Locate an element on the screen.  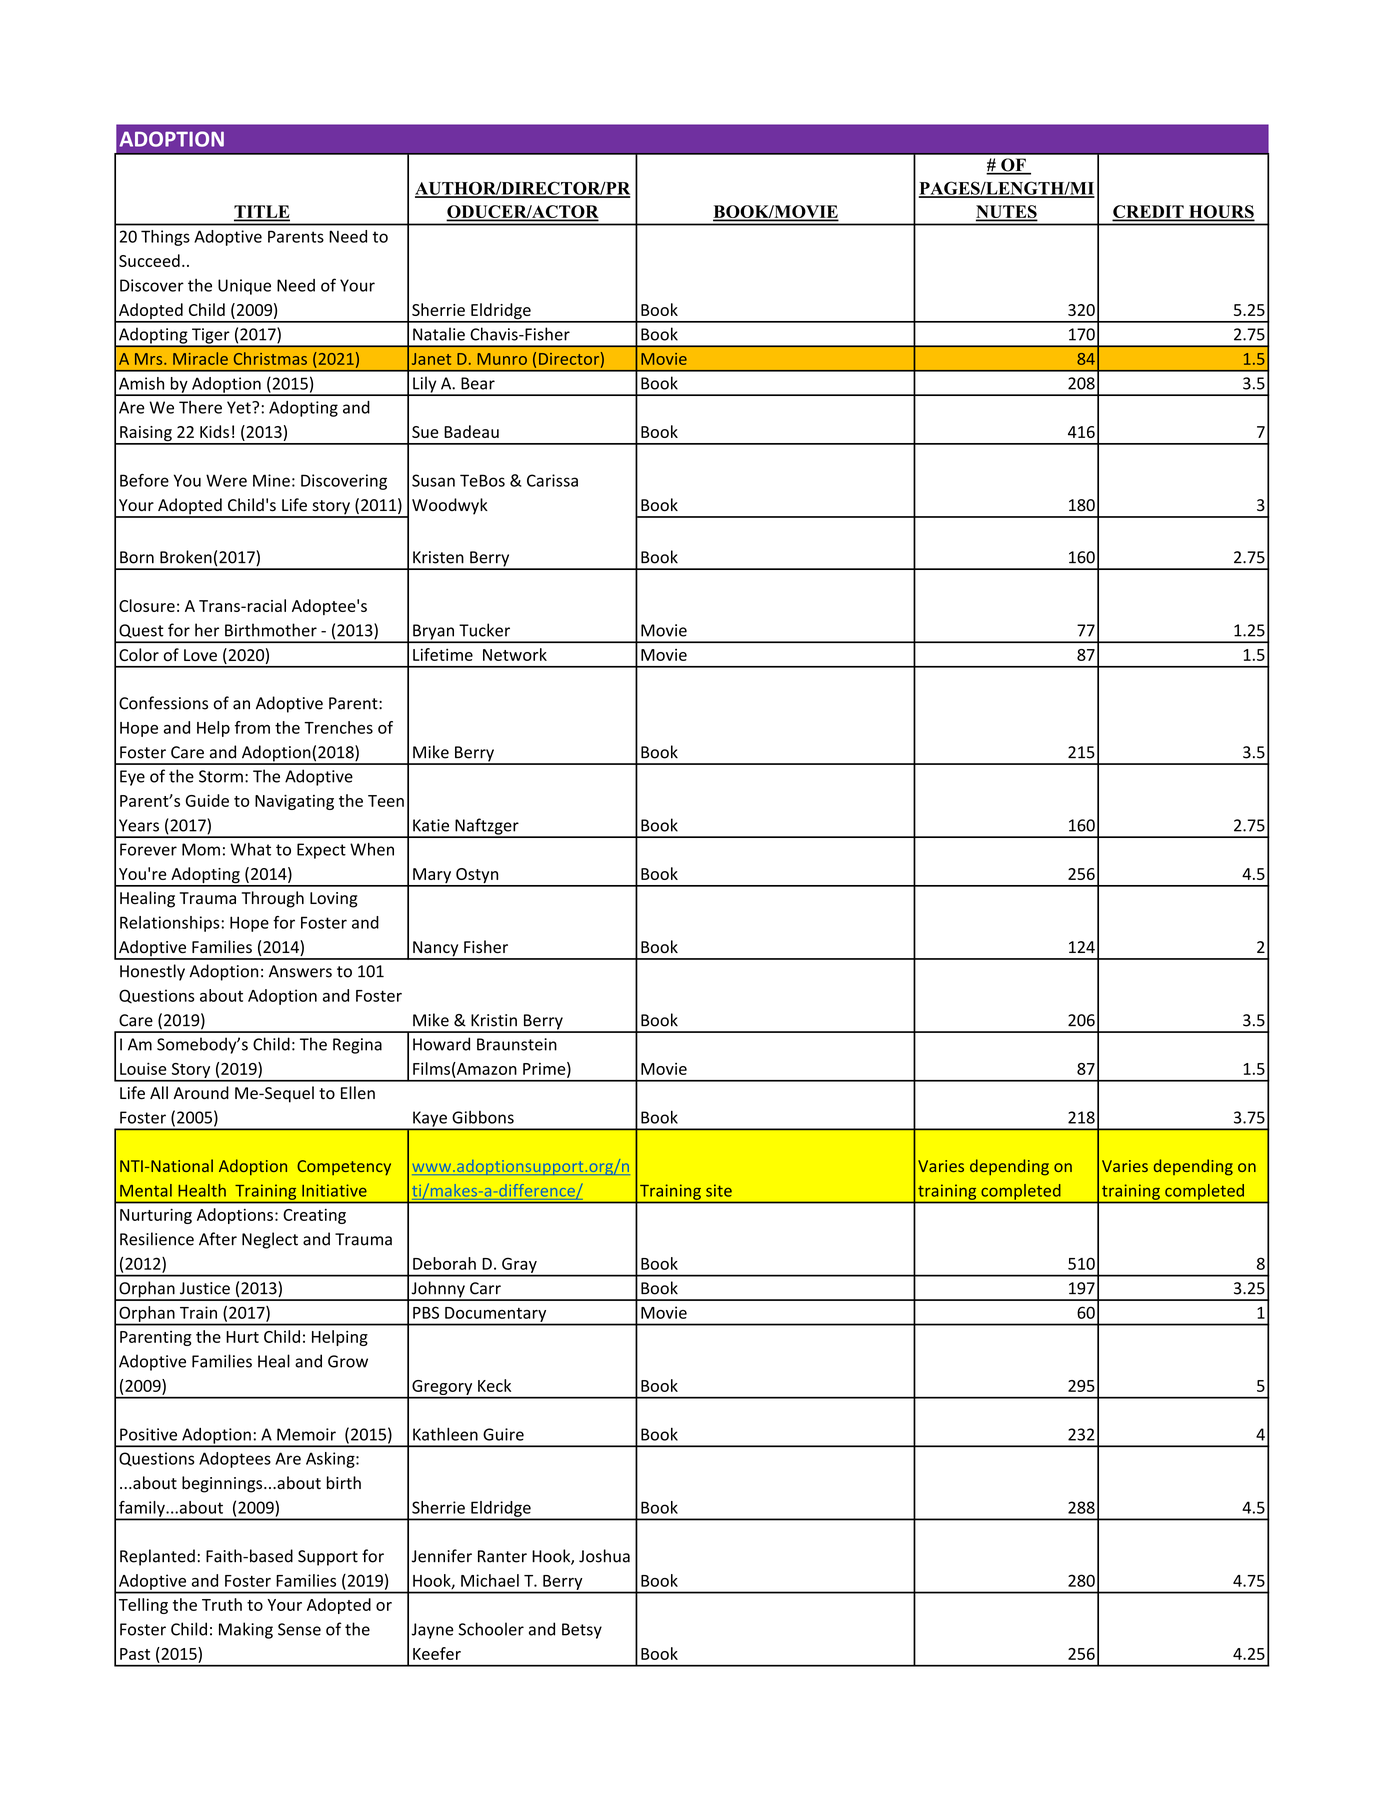
Munro is located at coordinates (502, 359).
